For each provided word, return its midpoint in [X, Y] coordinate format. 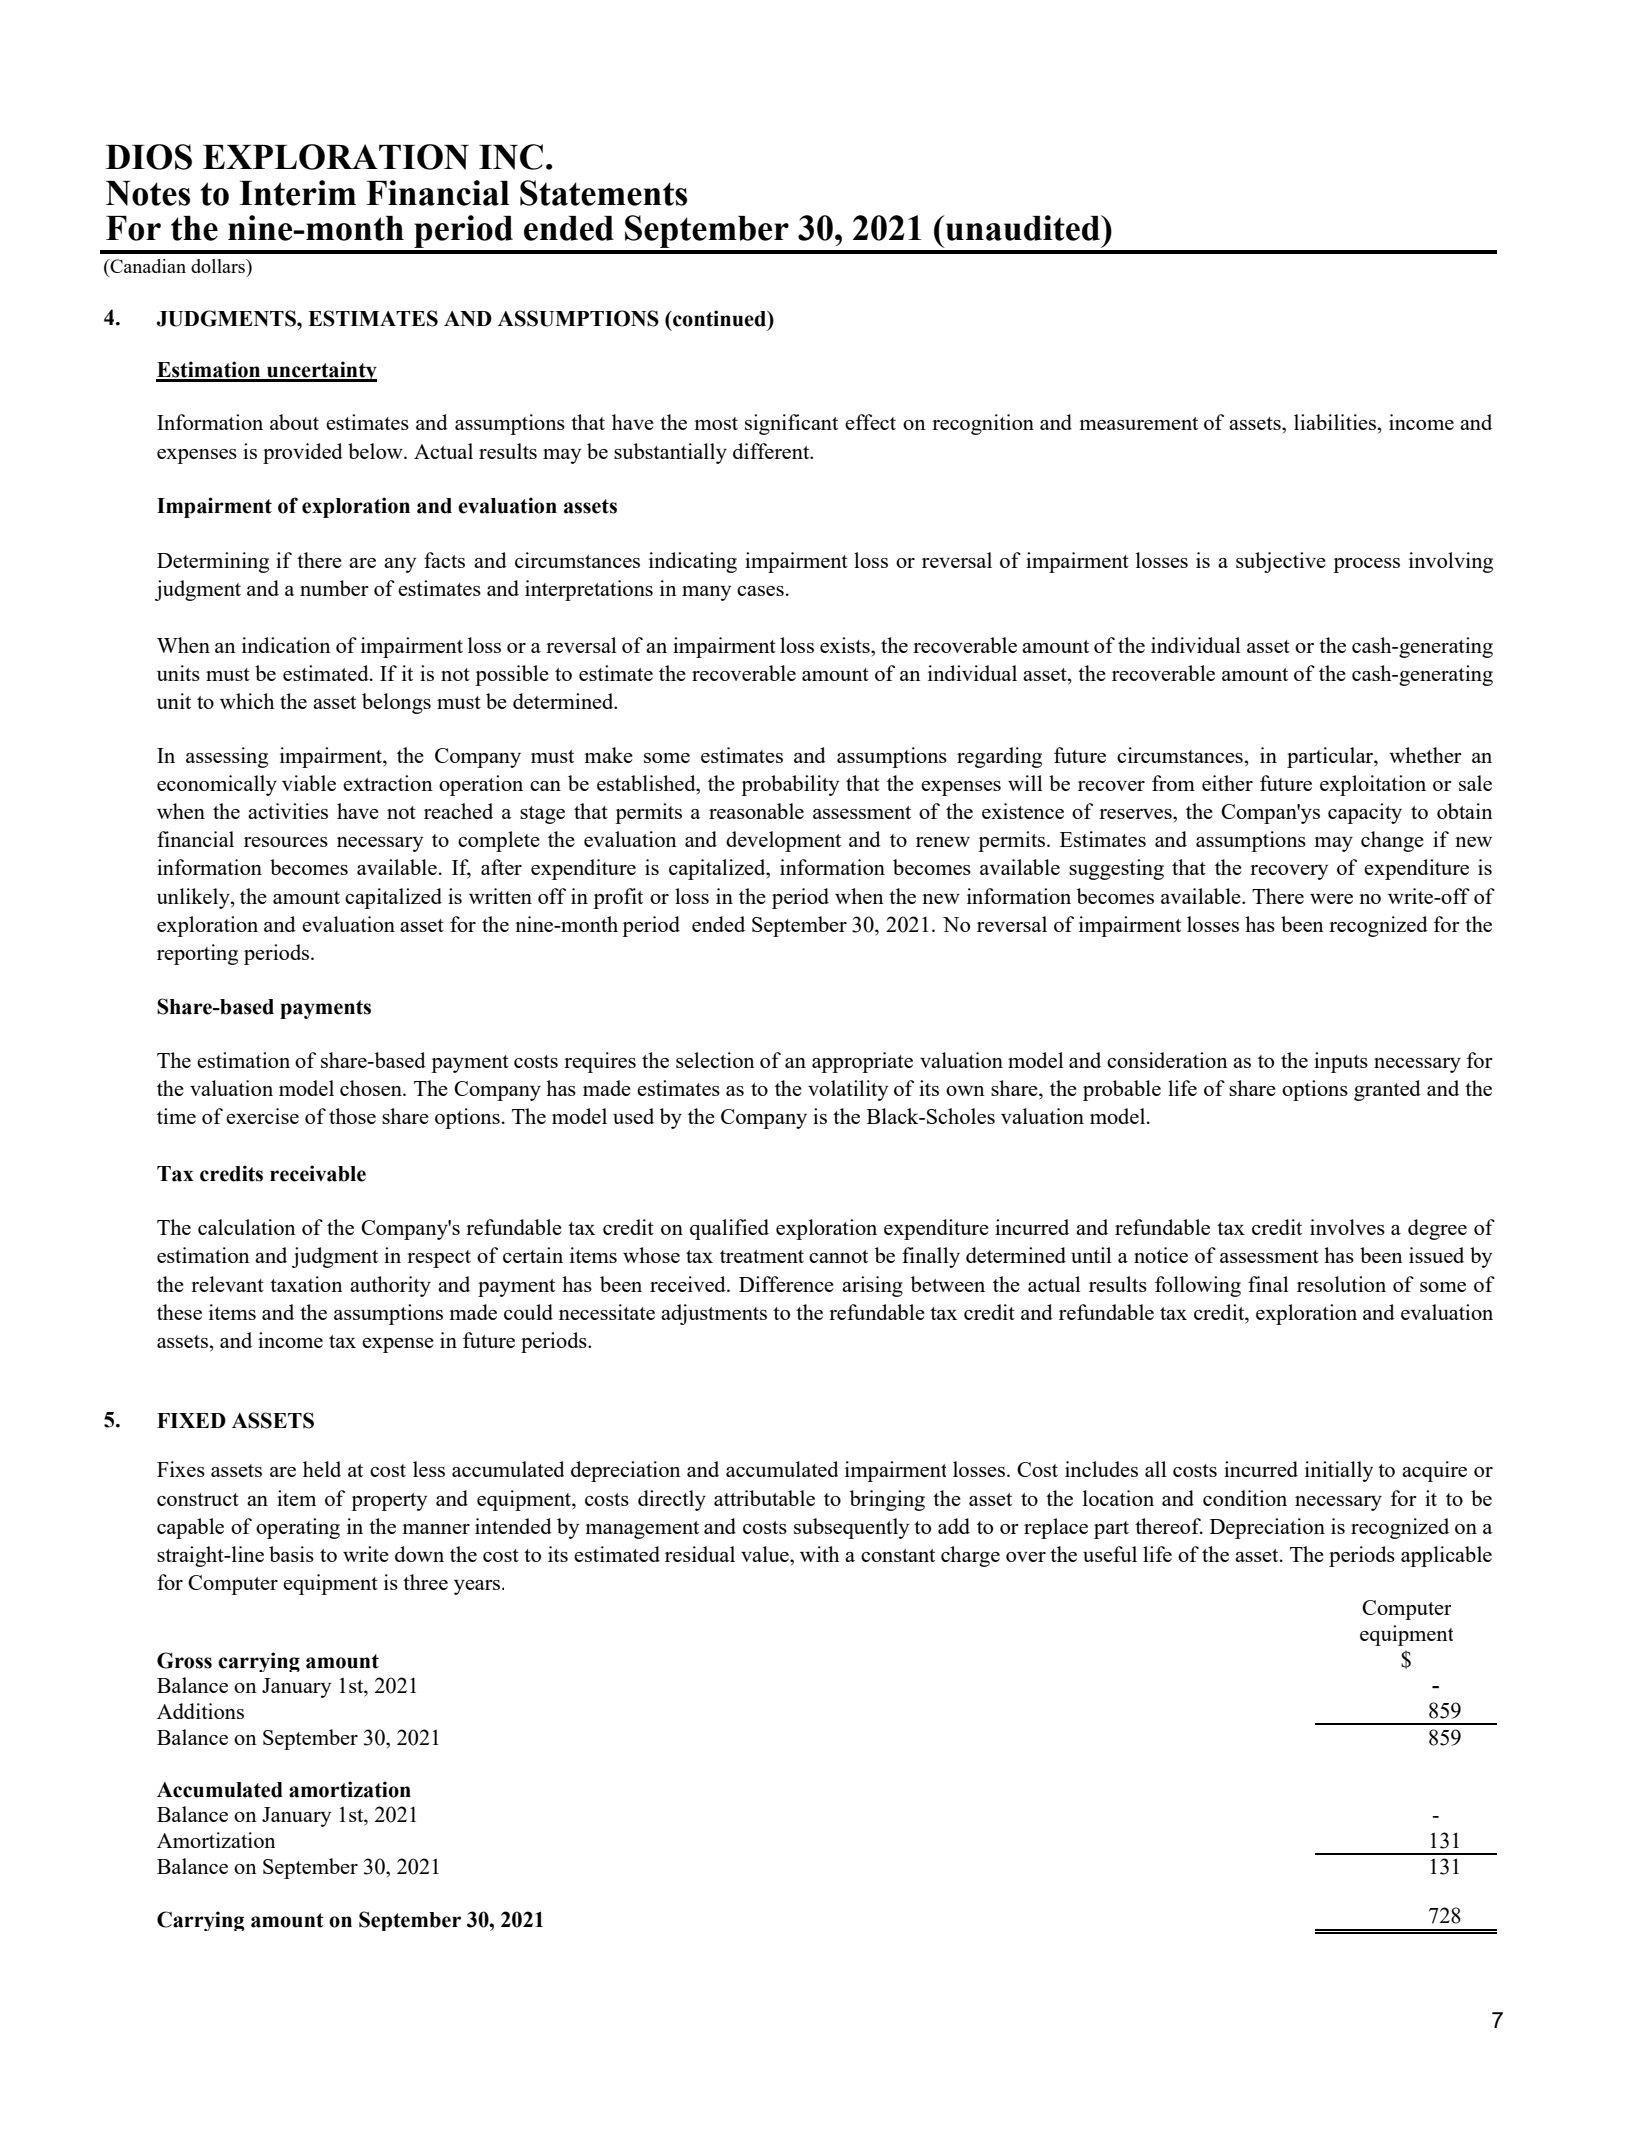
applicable [1446, 1556]
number [334, 588]
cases [760, 591]
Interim [297, 193]
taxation [306, 1284]
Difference [786, 1284]
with [820, 1554]
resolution [1341, 1284]
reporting [197, 954]
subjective [1281, 562]
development [783, 841]
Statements [603, 193]
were [1331, 899]
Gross [184, 1660]
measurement [1139, 423]
